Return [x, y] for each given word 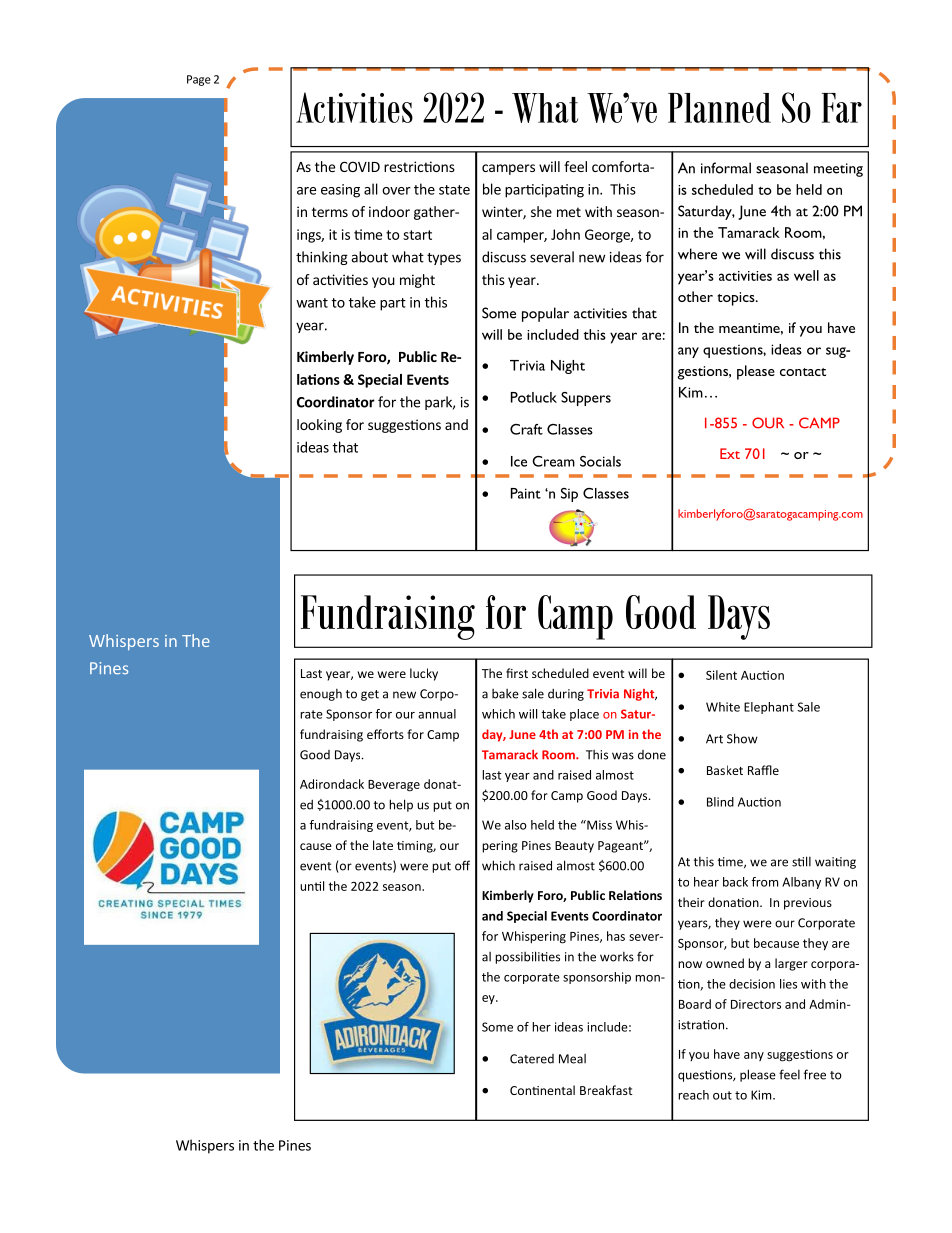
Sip [569, 495]
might [417, 281]
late [383, 845]
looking [319, 426]
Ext [730, 453]
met [569, 212]
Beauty [574, 847]
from [764, 882]
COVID [360, 166]
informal [726, 168]
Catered [532, 1059]
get [370, 695]
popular [545, 314]
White [723, 707]
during [566, 695]
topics [737, 299]
